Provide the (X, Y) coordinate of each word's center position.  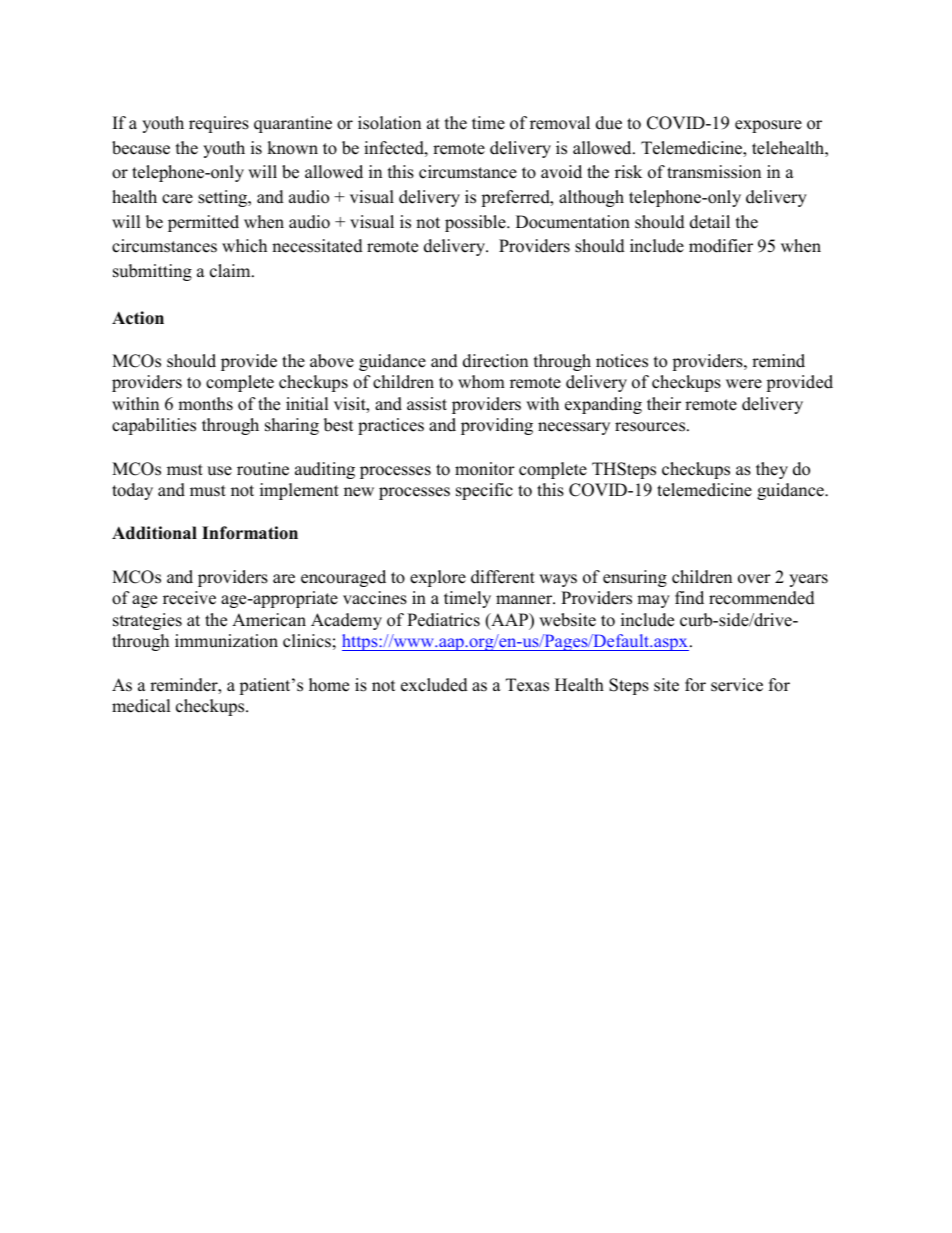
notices (622, 361)
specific (484, 491)
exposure (768, 126)
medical (141, 706)
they (772, 470)
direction (495, 361)
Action (138, 318)
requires (219, 124)
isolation (389, 123)
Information (250, 533)
